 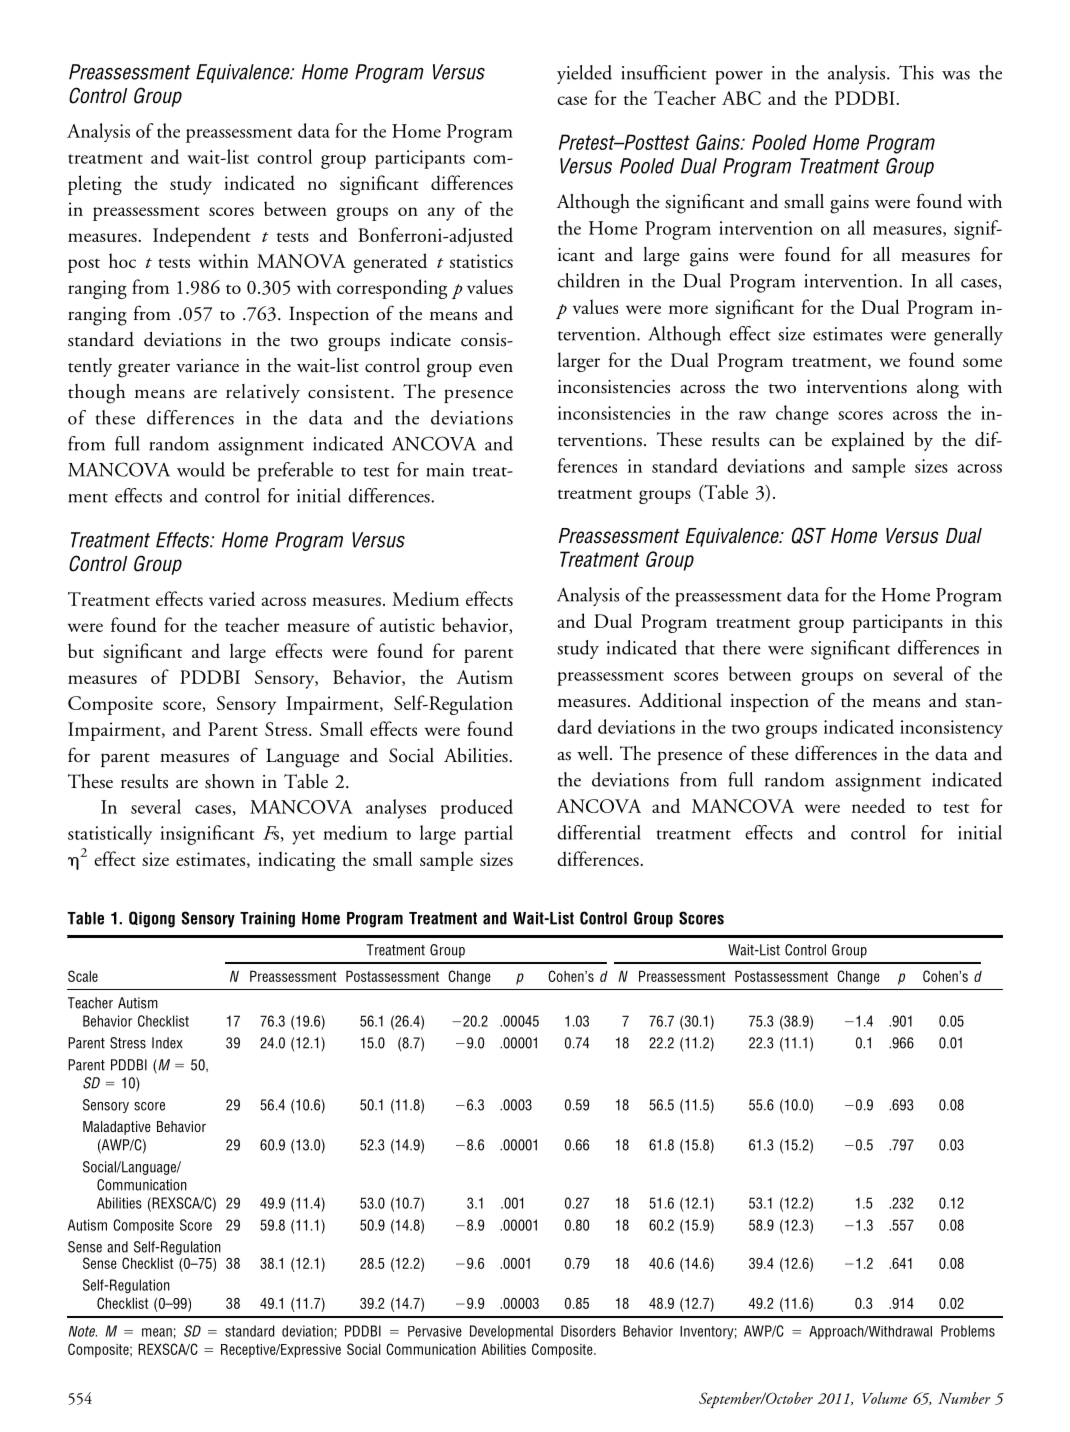 I want to click on even, so click(x=496, y=368).
